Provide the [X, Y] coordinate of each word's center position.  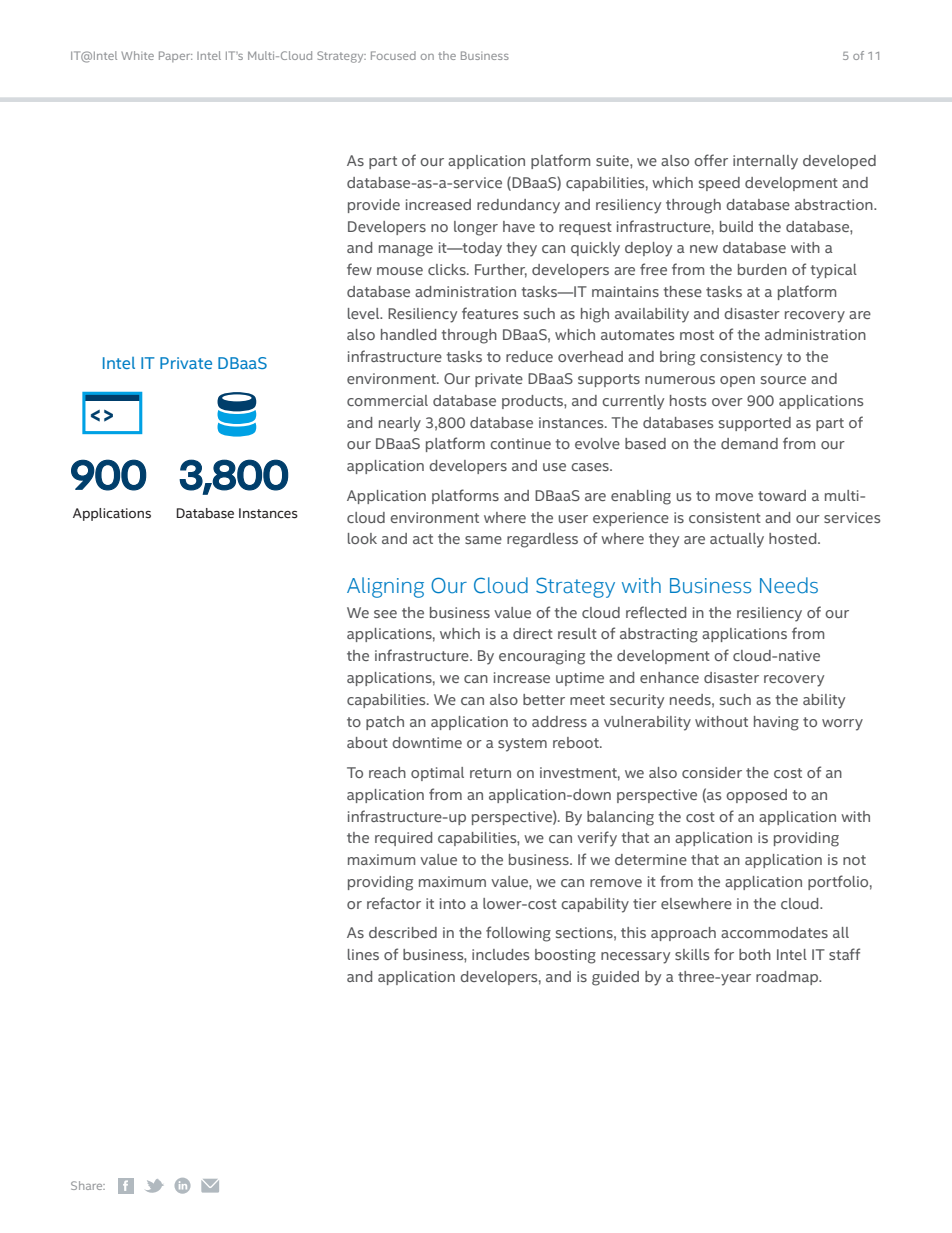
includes [500, 954]
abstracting [659, 635]
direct [533, 633]
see [385, 614]
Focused [393, 55]
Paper [175, 56]
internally [765, 162]
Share [88, 1185]
